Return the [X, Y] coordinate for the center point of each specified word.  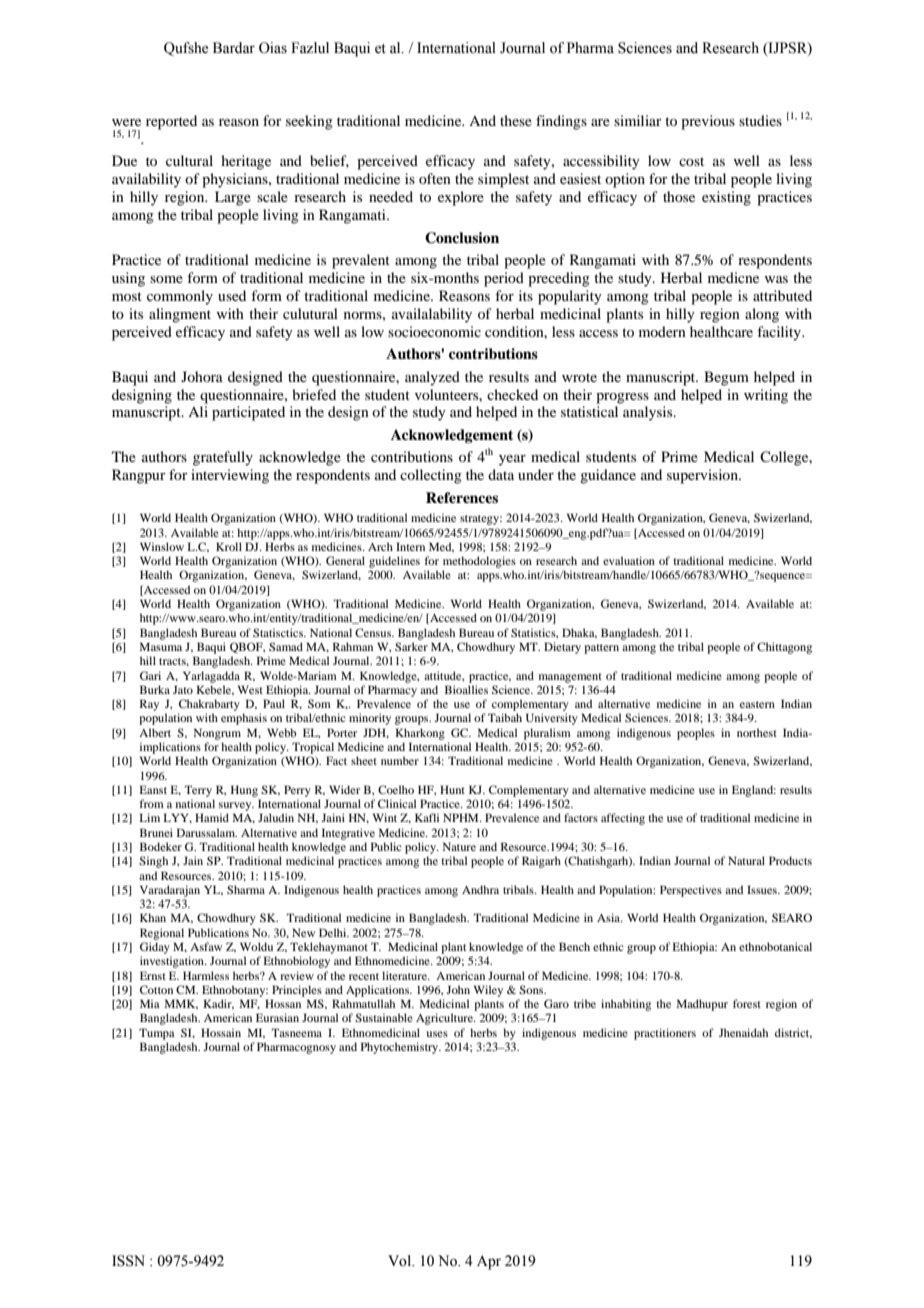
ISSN [128, 1261]
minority [370, 719]
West [250, 689]
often [435, 178]
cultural [189, 160]
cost [691, 161]
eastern [757, 704]
